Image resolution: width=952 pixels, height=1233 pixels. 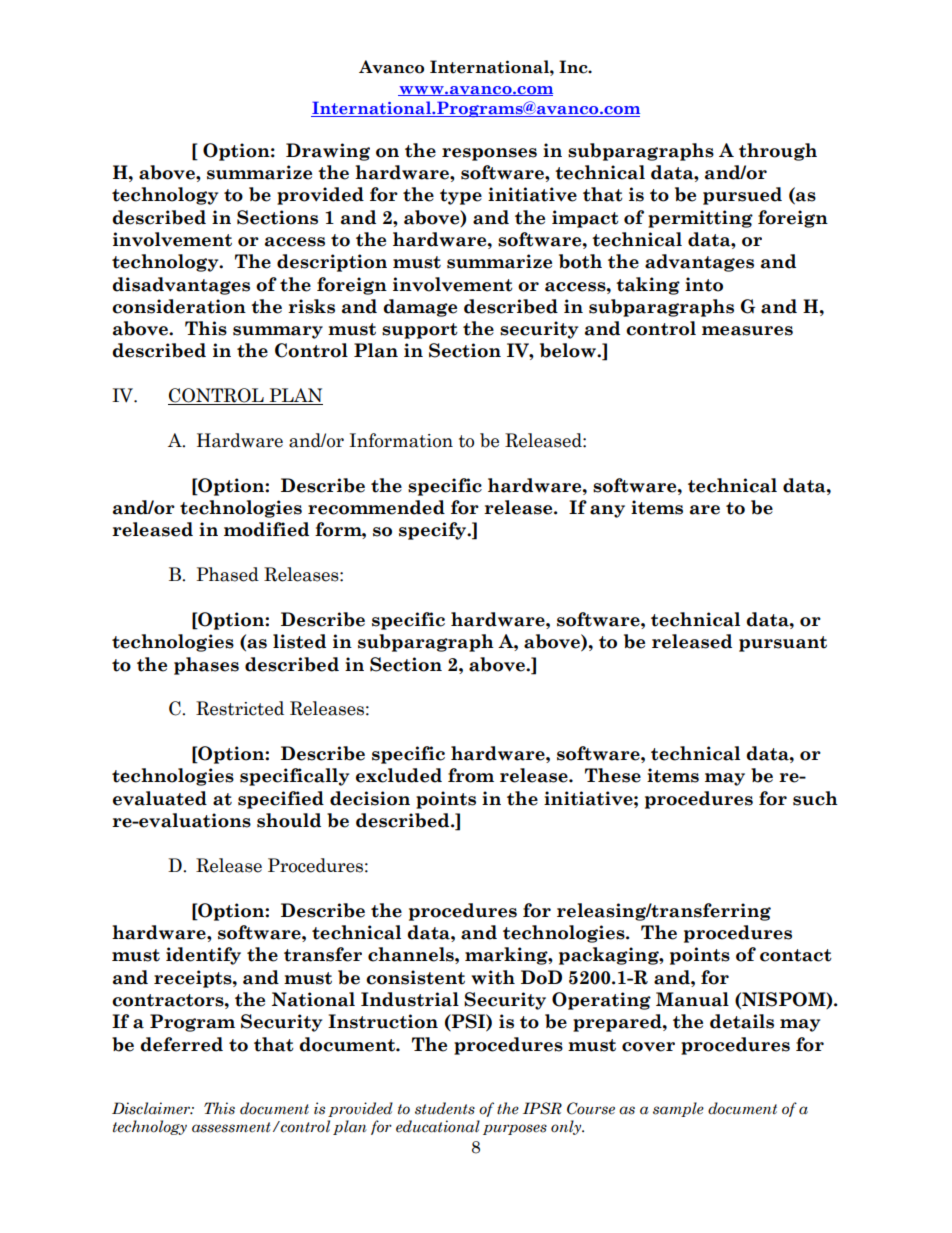 I want to click on such, so click(x=815, y=798).
